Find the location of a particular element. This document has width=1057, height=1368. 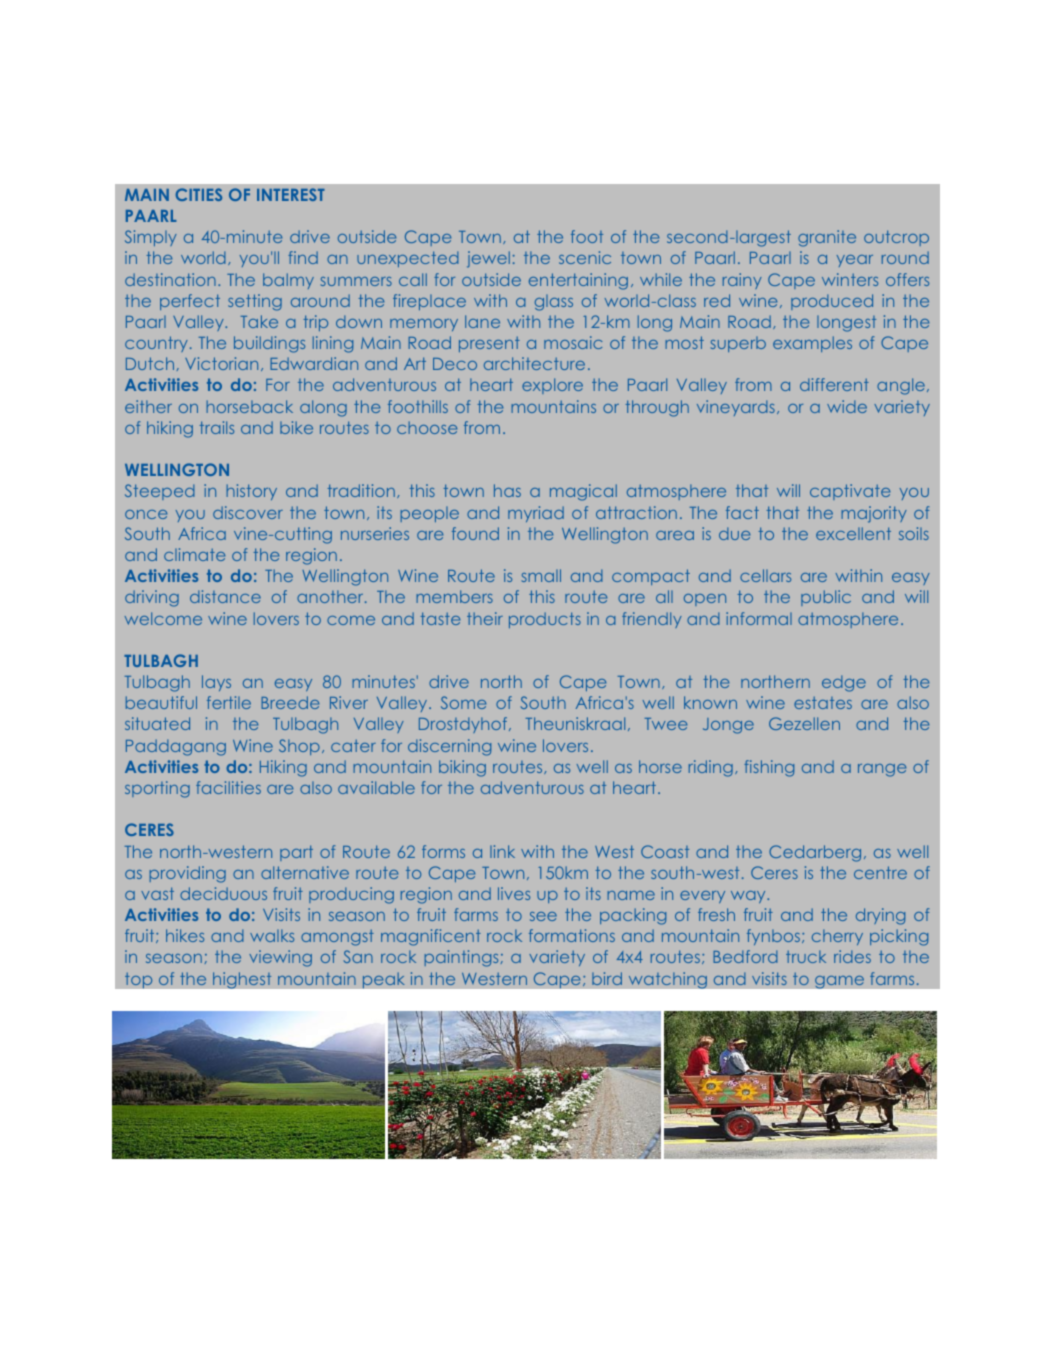

scenic is located at coordinates (585, 257).
